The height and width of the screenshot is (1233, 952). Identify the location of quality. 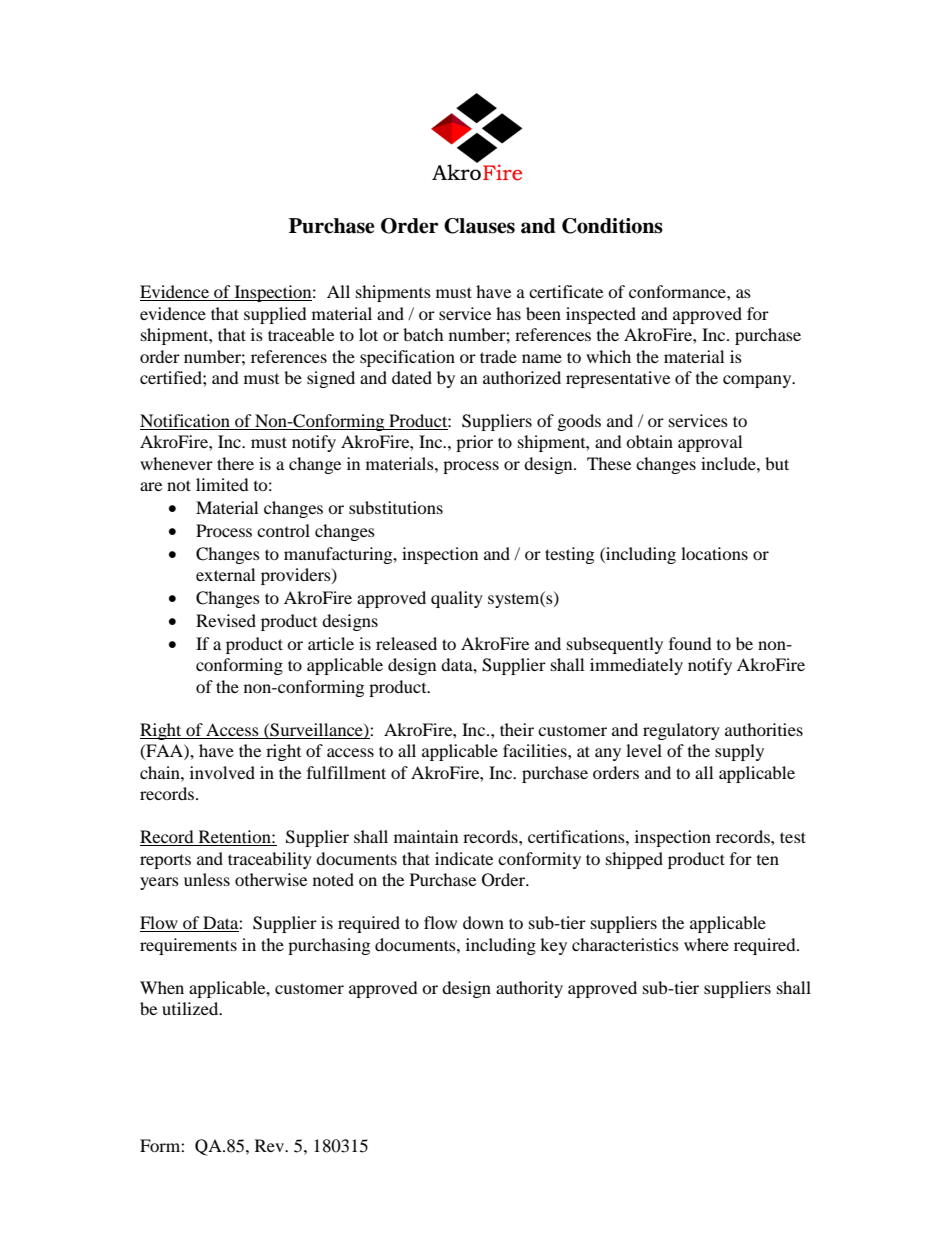
(457, 599).
